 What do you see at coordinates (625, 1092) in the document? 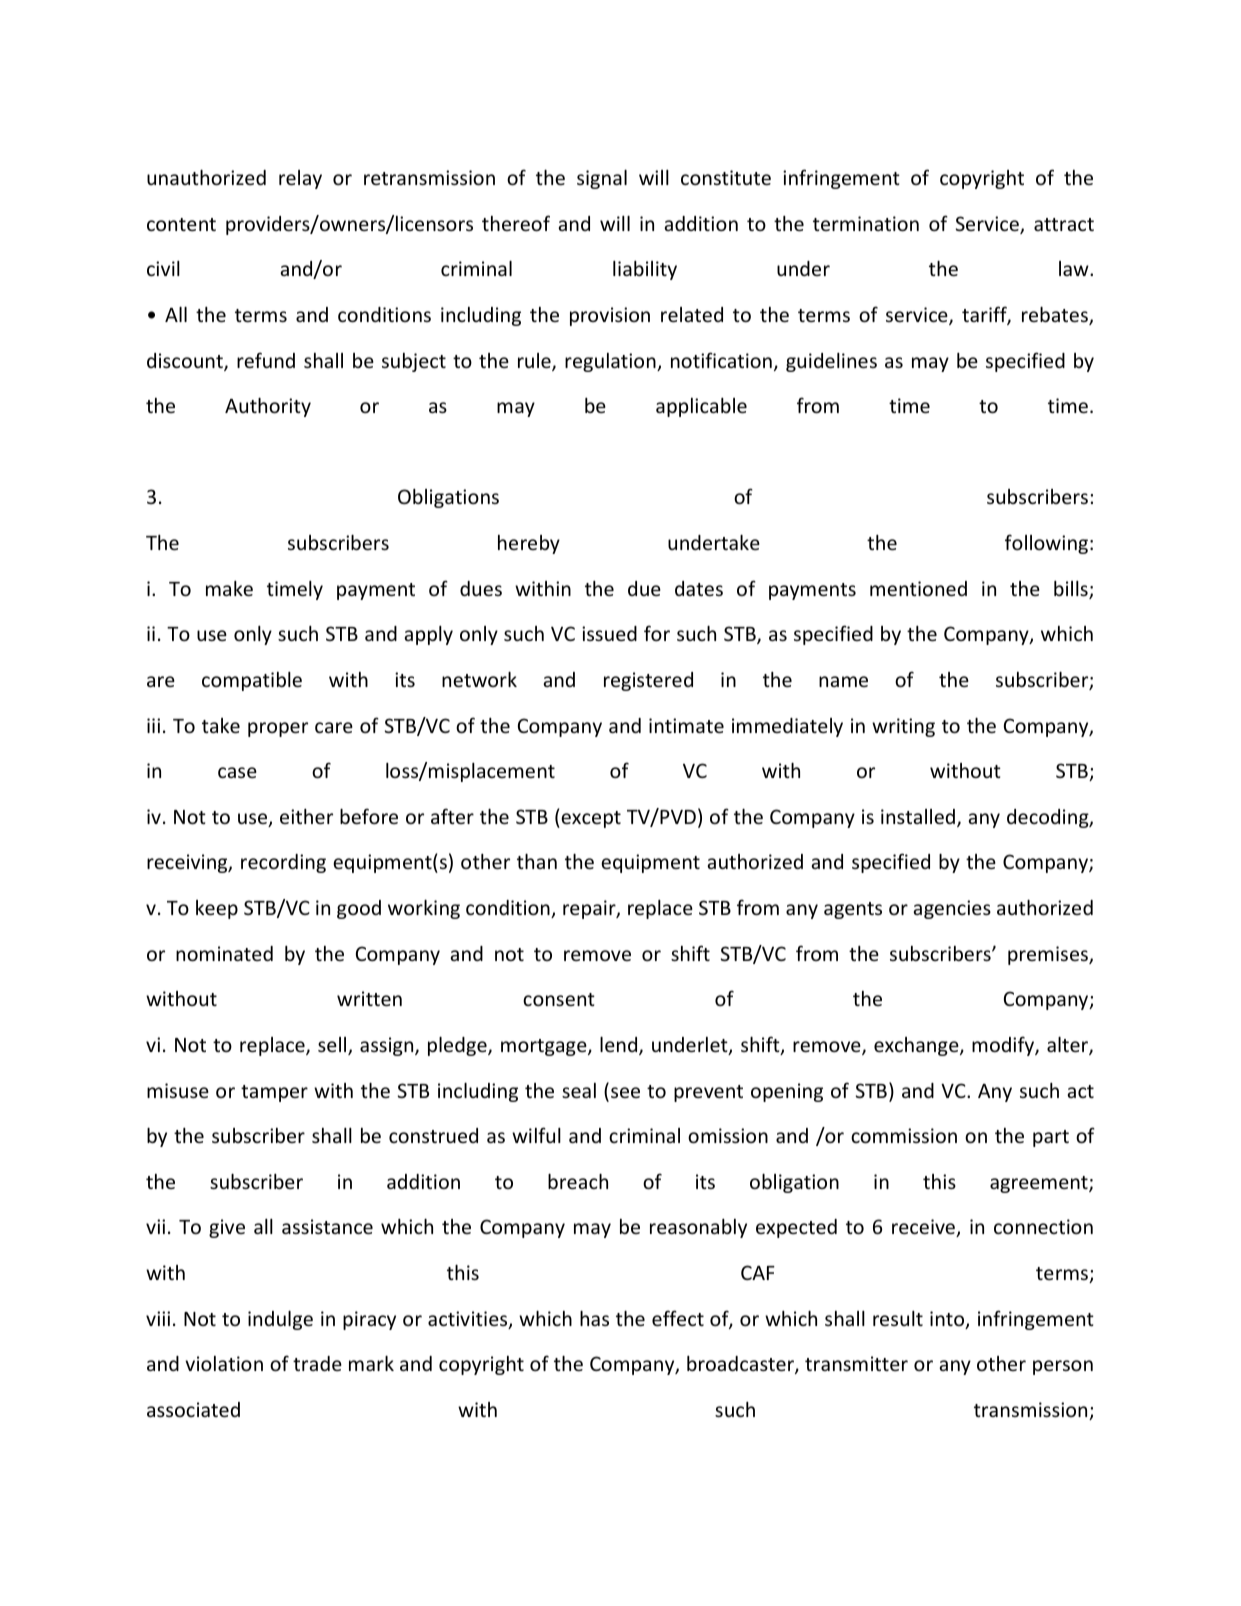
I see `see` at bounding box center [625, 1092].
